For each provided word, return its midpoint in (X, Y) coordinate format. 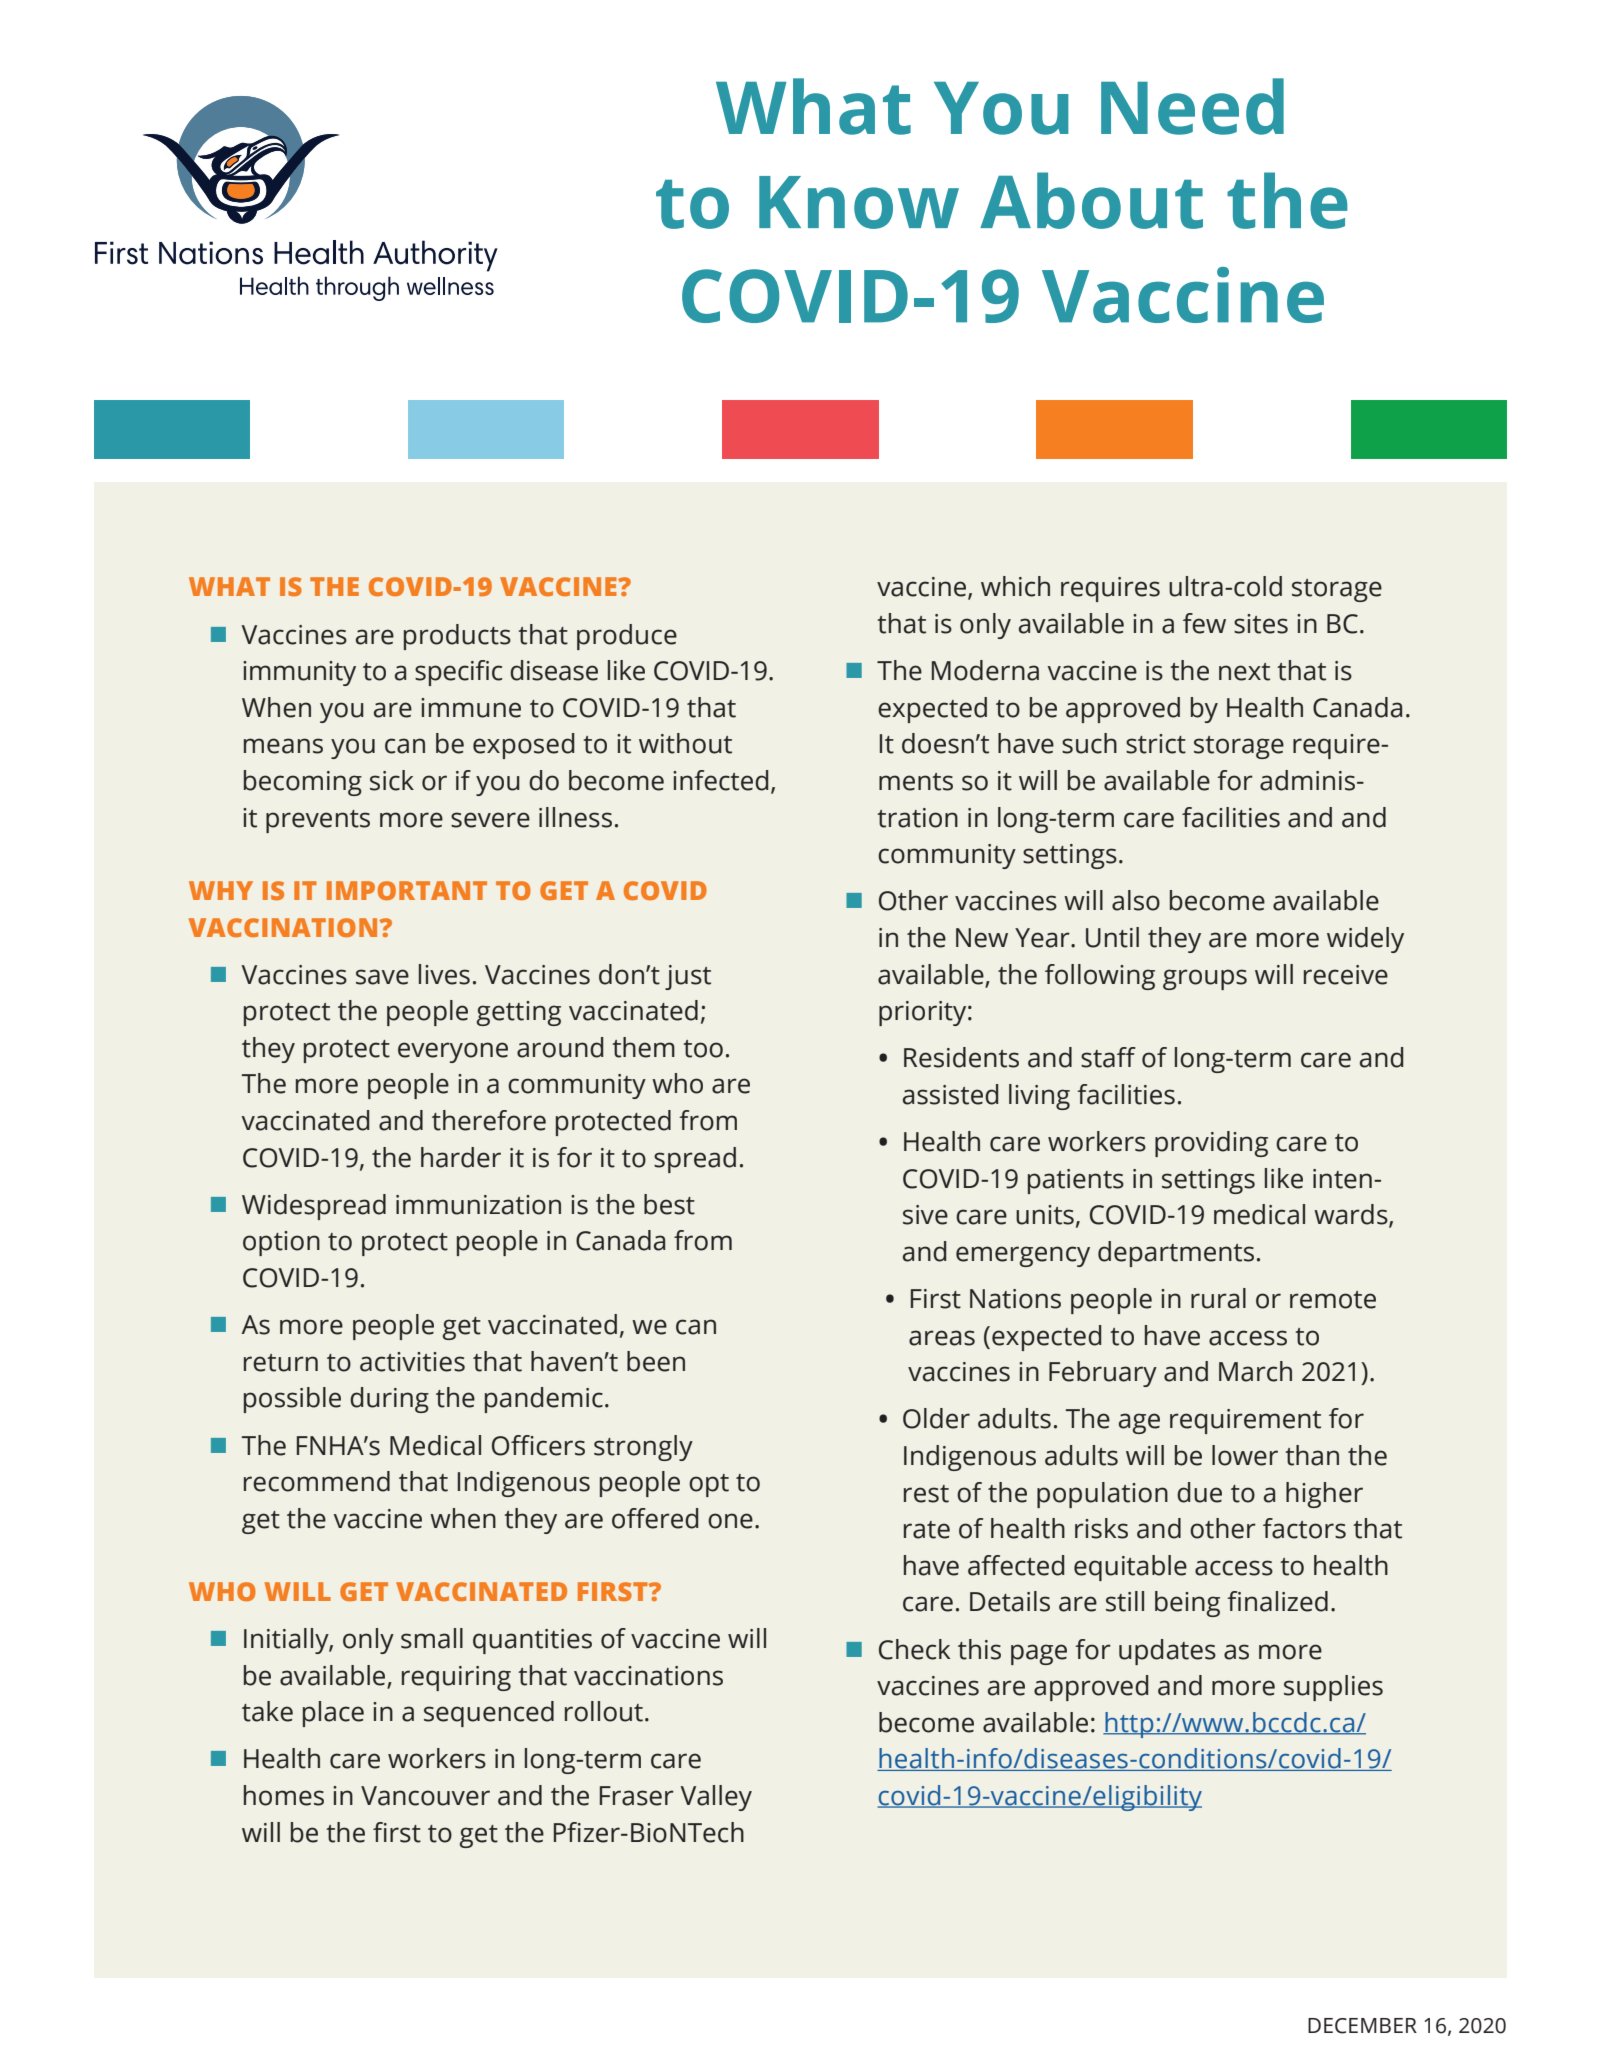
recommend (317, 1481)
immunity (299, 673)
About (1091, 200)
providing (1211, 1144)
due (1199, 1492)
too (703, 1049)
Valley (716, 1798)
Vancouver (425, 1796)
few (1204, 623)
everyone (453, 1052)
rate (927, 1530)
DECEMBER (1362, 2026)
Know (859, 202)
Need (1192, 106)
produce (627, 637)
